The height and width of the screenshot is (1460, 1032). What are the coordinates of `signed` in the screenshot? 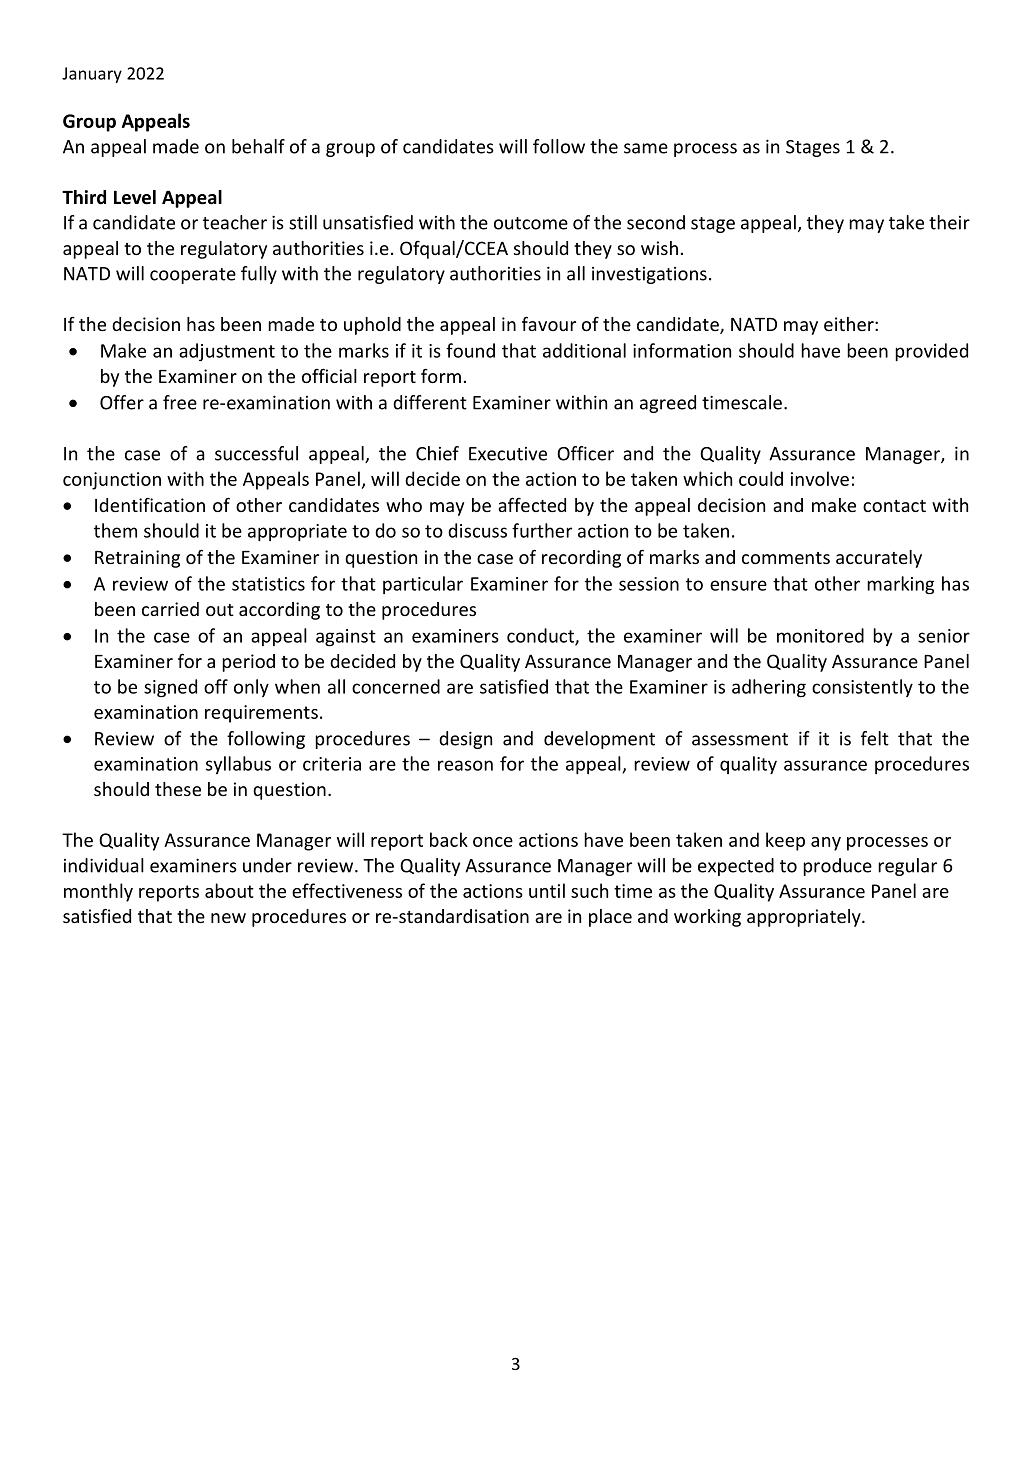 It's located at (170, 688).
